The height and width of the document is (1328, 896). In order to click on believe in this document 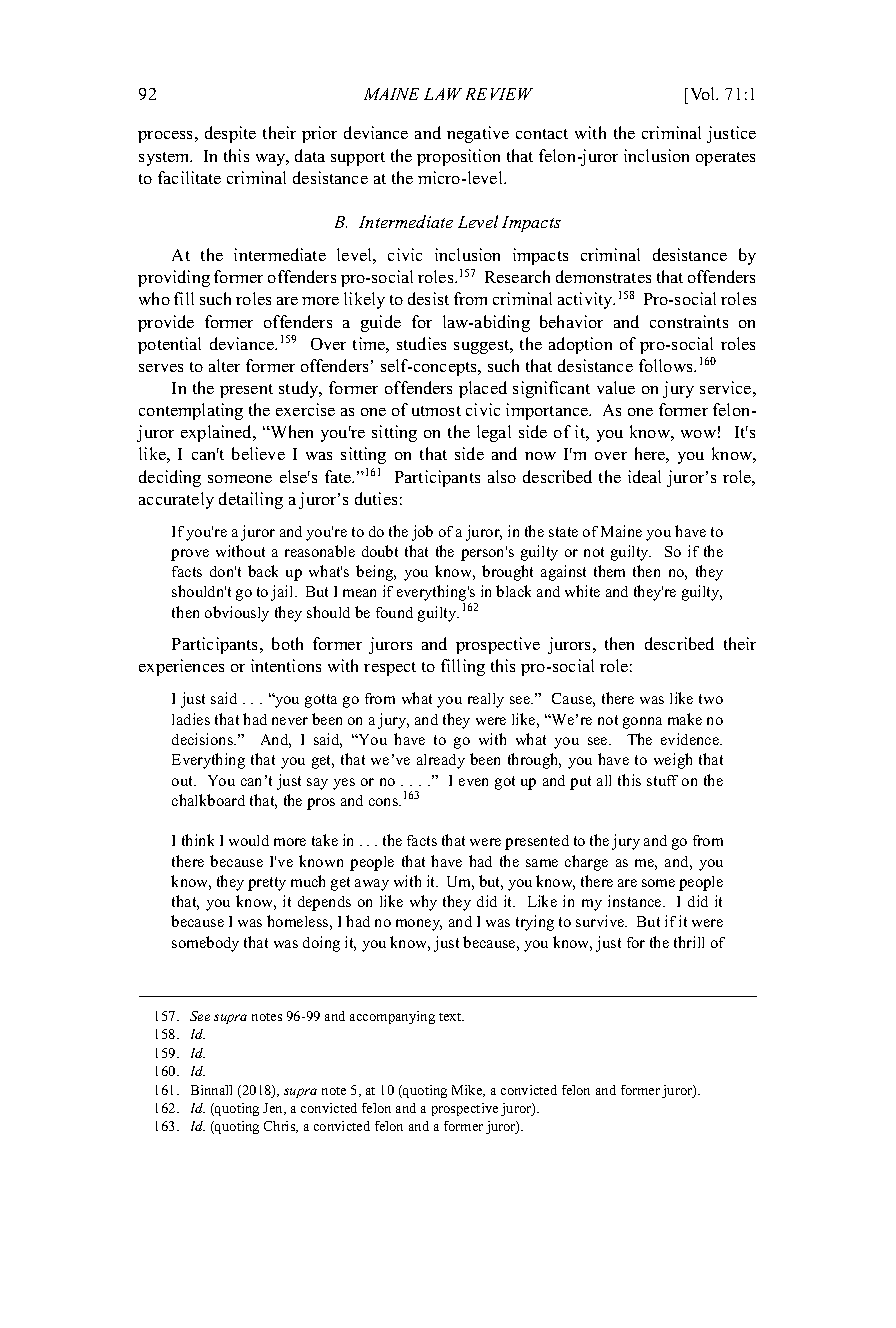, I will do `click(258, 453)`.
